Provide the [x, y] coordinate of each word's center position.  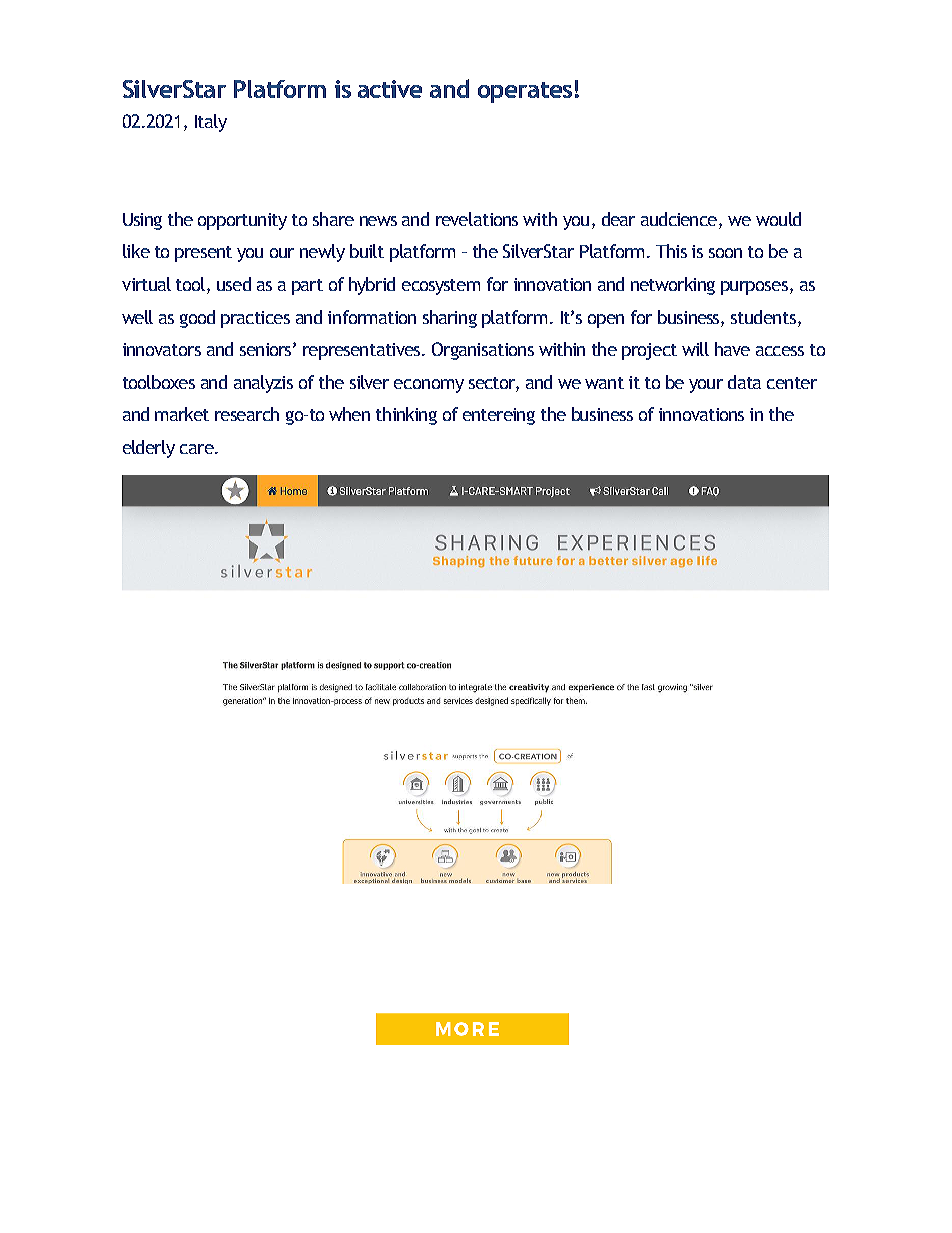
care [198, 449]
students [763, 317]
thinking [406, 416]
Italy [211, 123]
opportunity [242, 221]
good [197, 319]
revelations [477, 219]
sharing [450, 319]
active [390, 89]
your [706, 386]
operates [525, 92]
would [778, 219]
